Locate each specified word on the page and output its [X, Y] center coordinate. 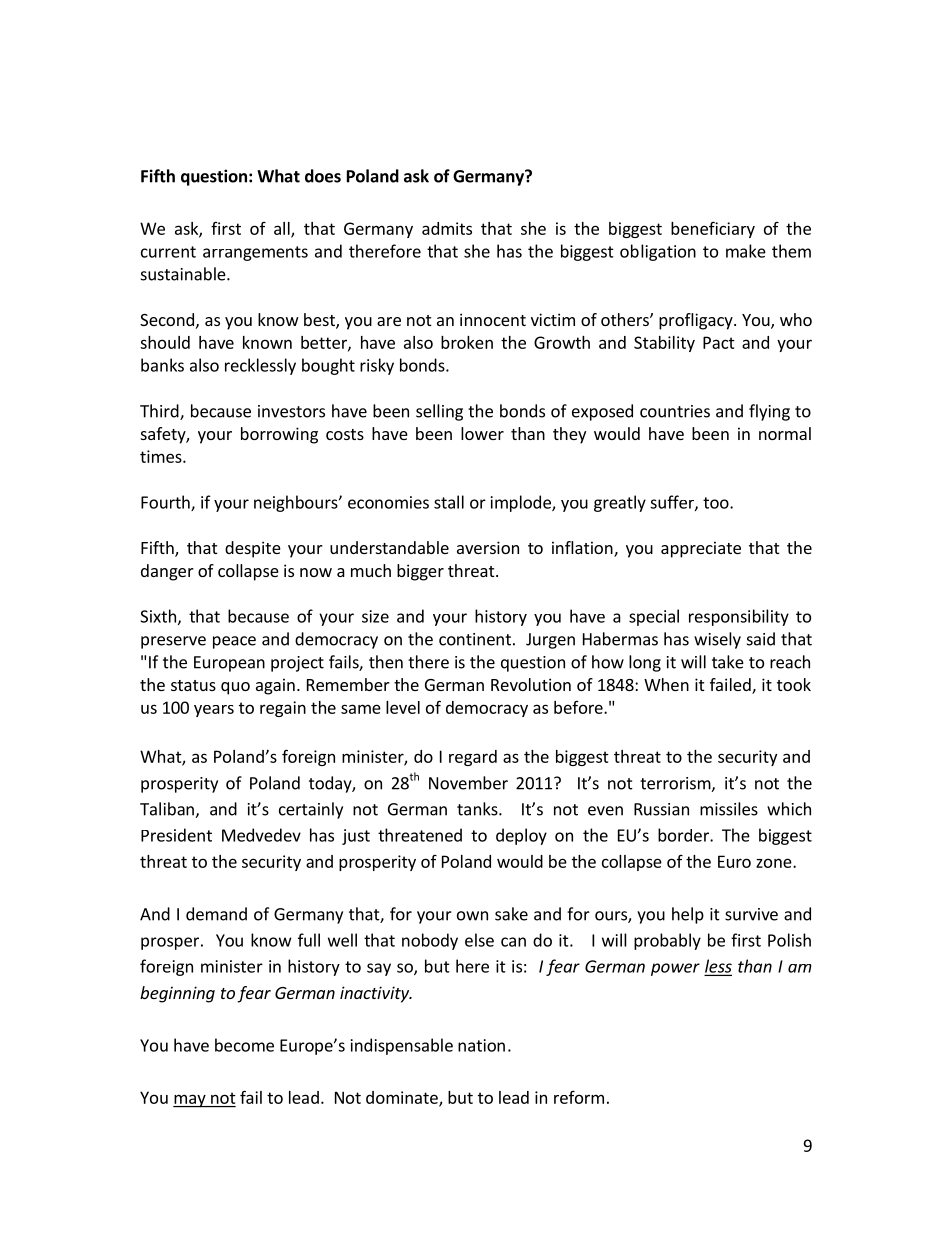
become [244, 1045]
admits [447, 228]
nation [481, 1045]
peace [234, 642]
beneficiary [713, 229]
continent [475, 639]
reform [579, 1097]
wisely [717, 640]
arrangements [255, 253]
